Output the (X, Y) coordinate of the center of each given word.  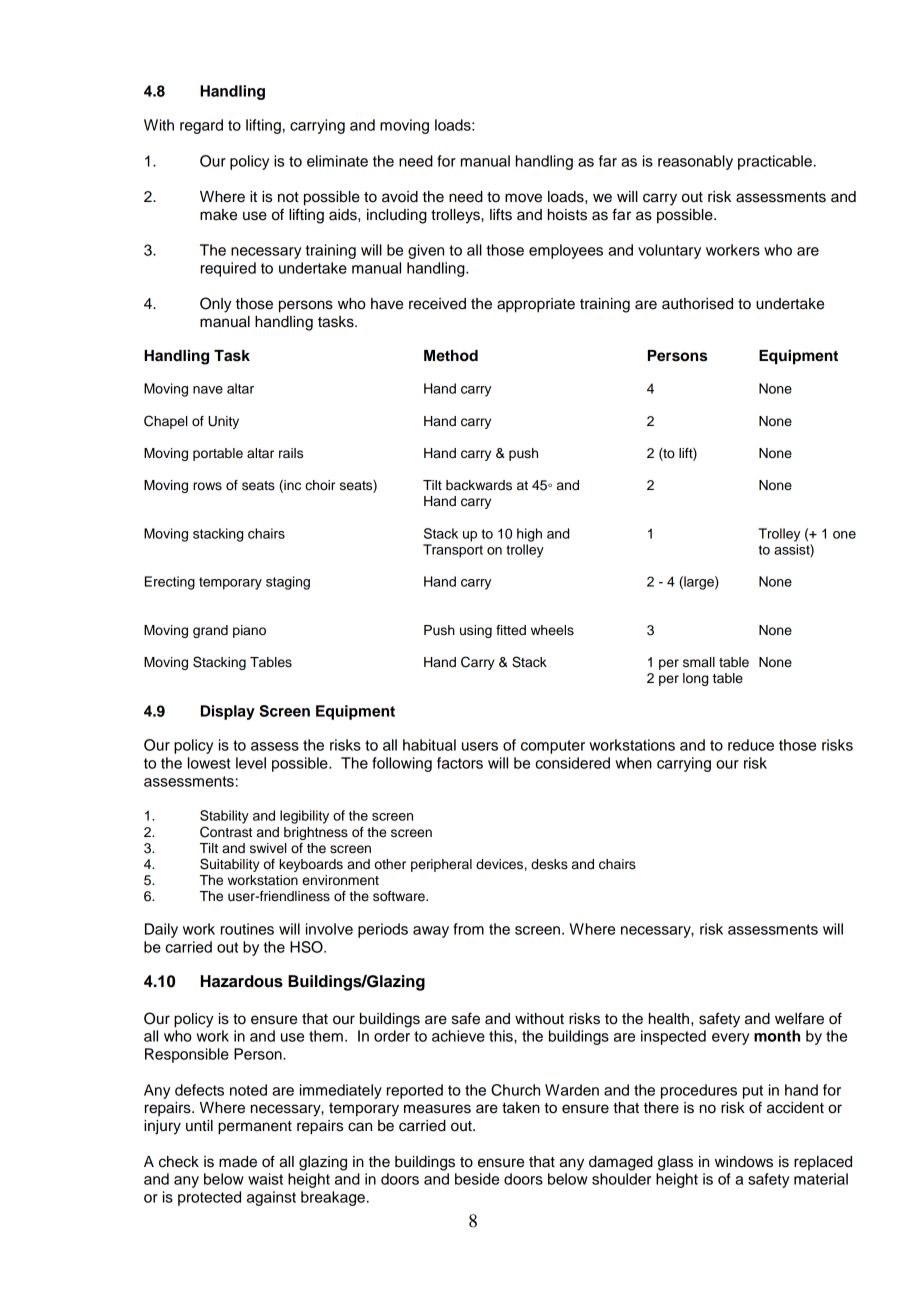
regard (201, 126)
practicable (775, 162)
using (476, 631)
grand (210, 631)
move (523, 198)
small (699, 662)
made (238, 1162)
